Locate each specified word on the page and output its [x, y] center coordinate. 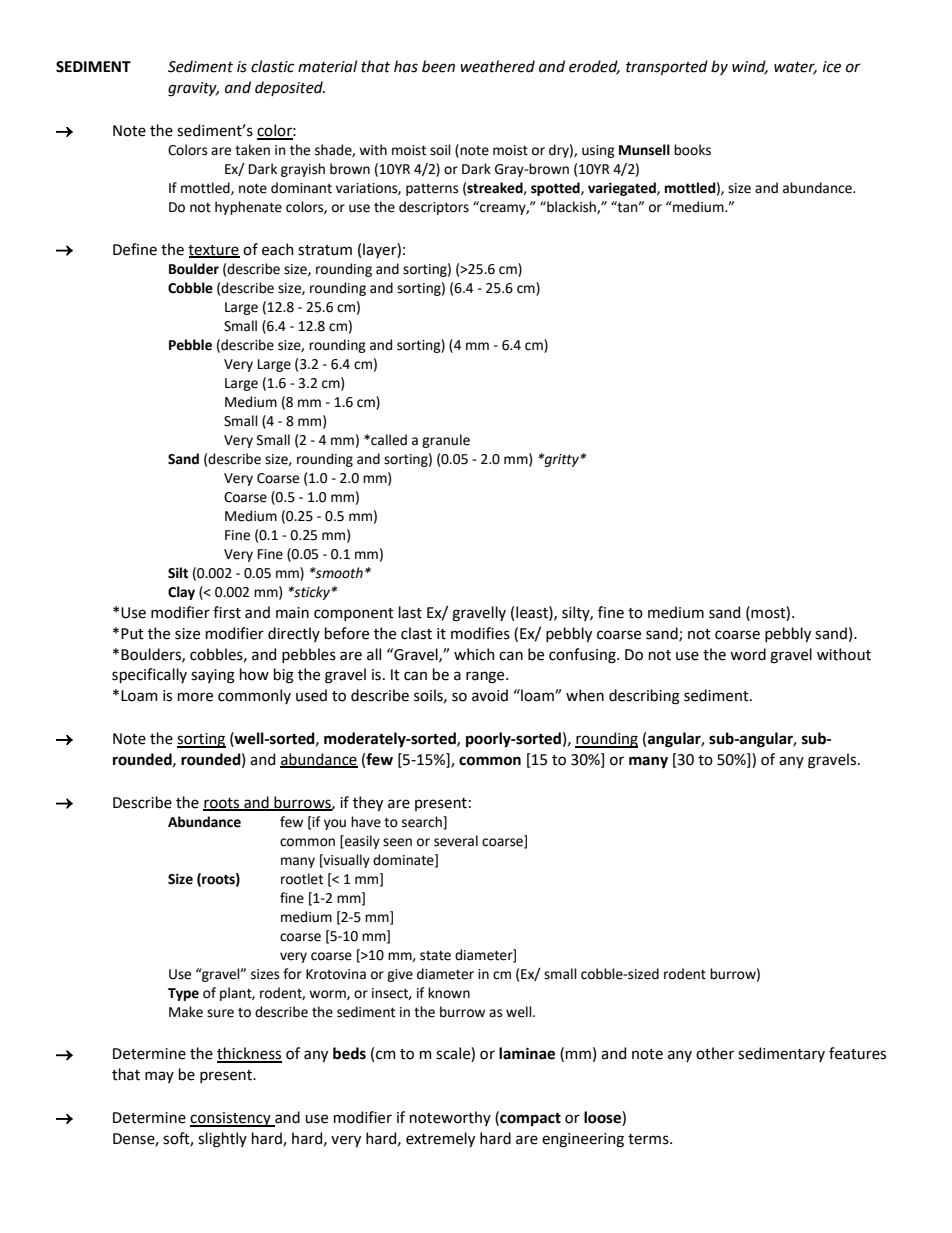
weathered [497, 66]
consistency [231, 1119]
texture [214, 251]
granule [446, 441]
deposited [290, 88]
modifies [480, 633]
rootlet [302, 879]
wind [750, 67]
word [748, 654]
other [715, 1053]
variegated [623, 189]
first [227, 612]
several [456, 841]
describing [644, 697]
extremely [440, 1139]
